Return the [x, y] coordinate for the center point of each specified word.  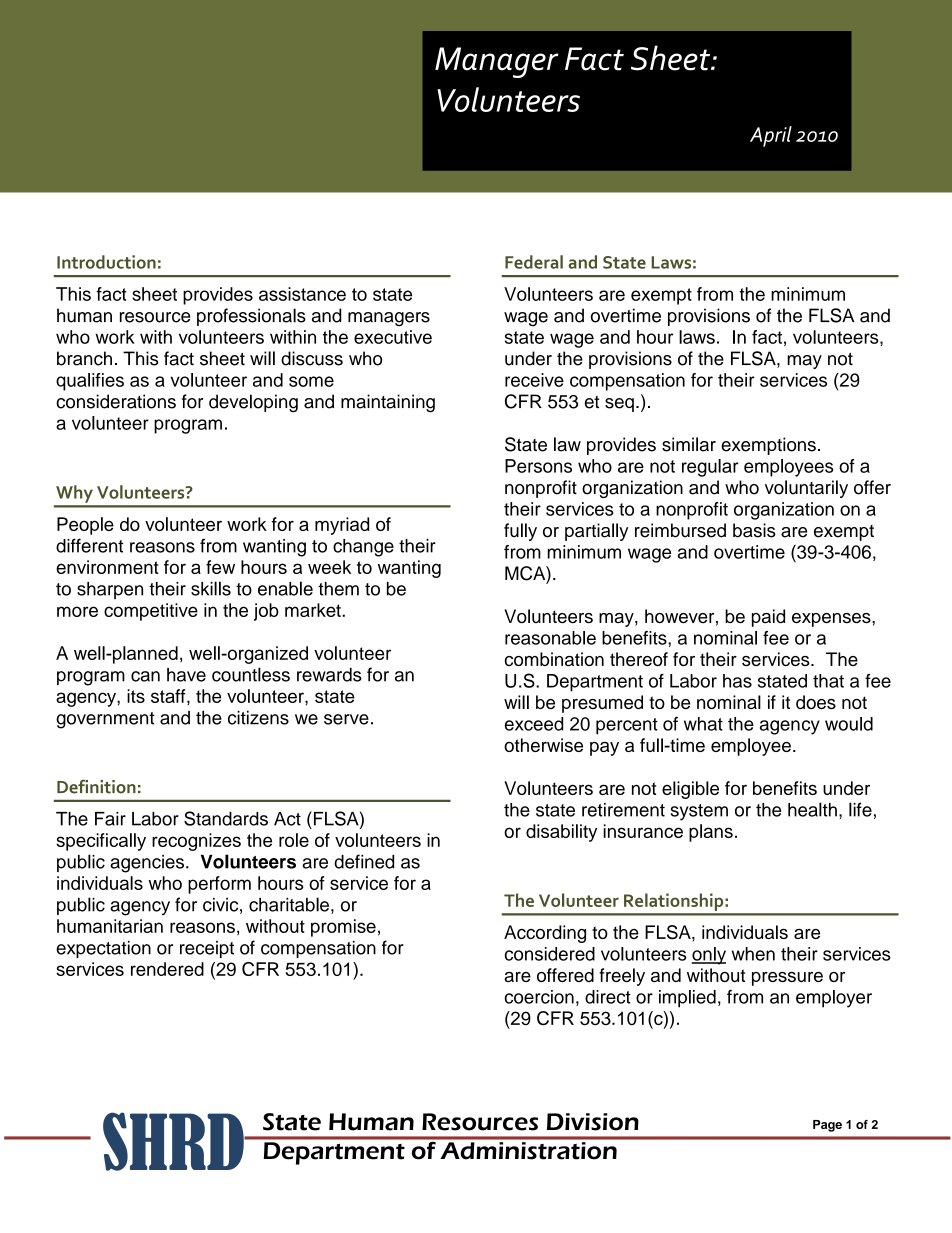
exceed [534, 724]
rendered [167, 969]
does [816, 702]
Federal [534, 262]
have [186, 675]
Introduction [106, 262]
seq [619, 405]
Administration [529, 1150]
